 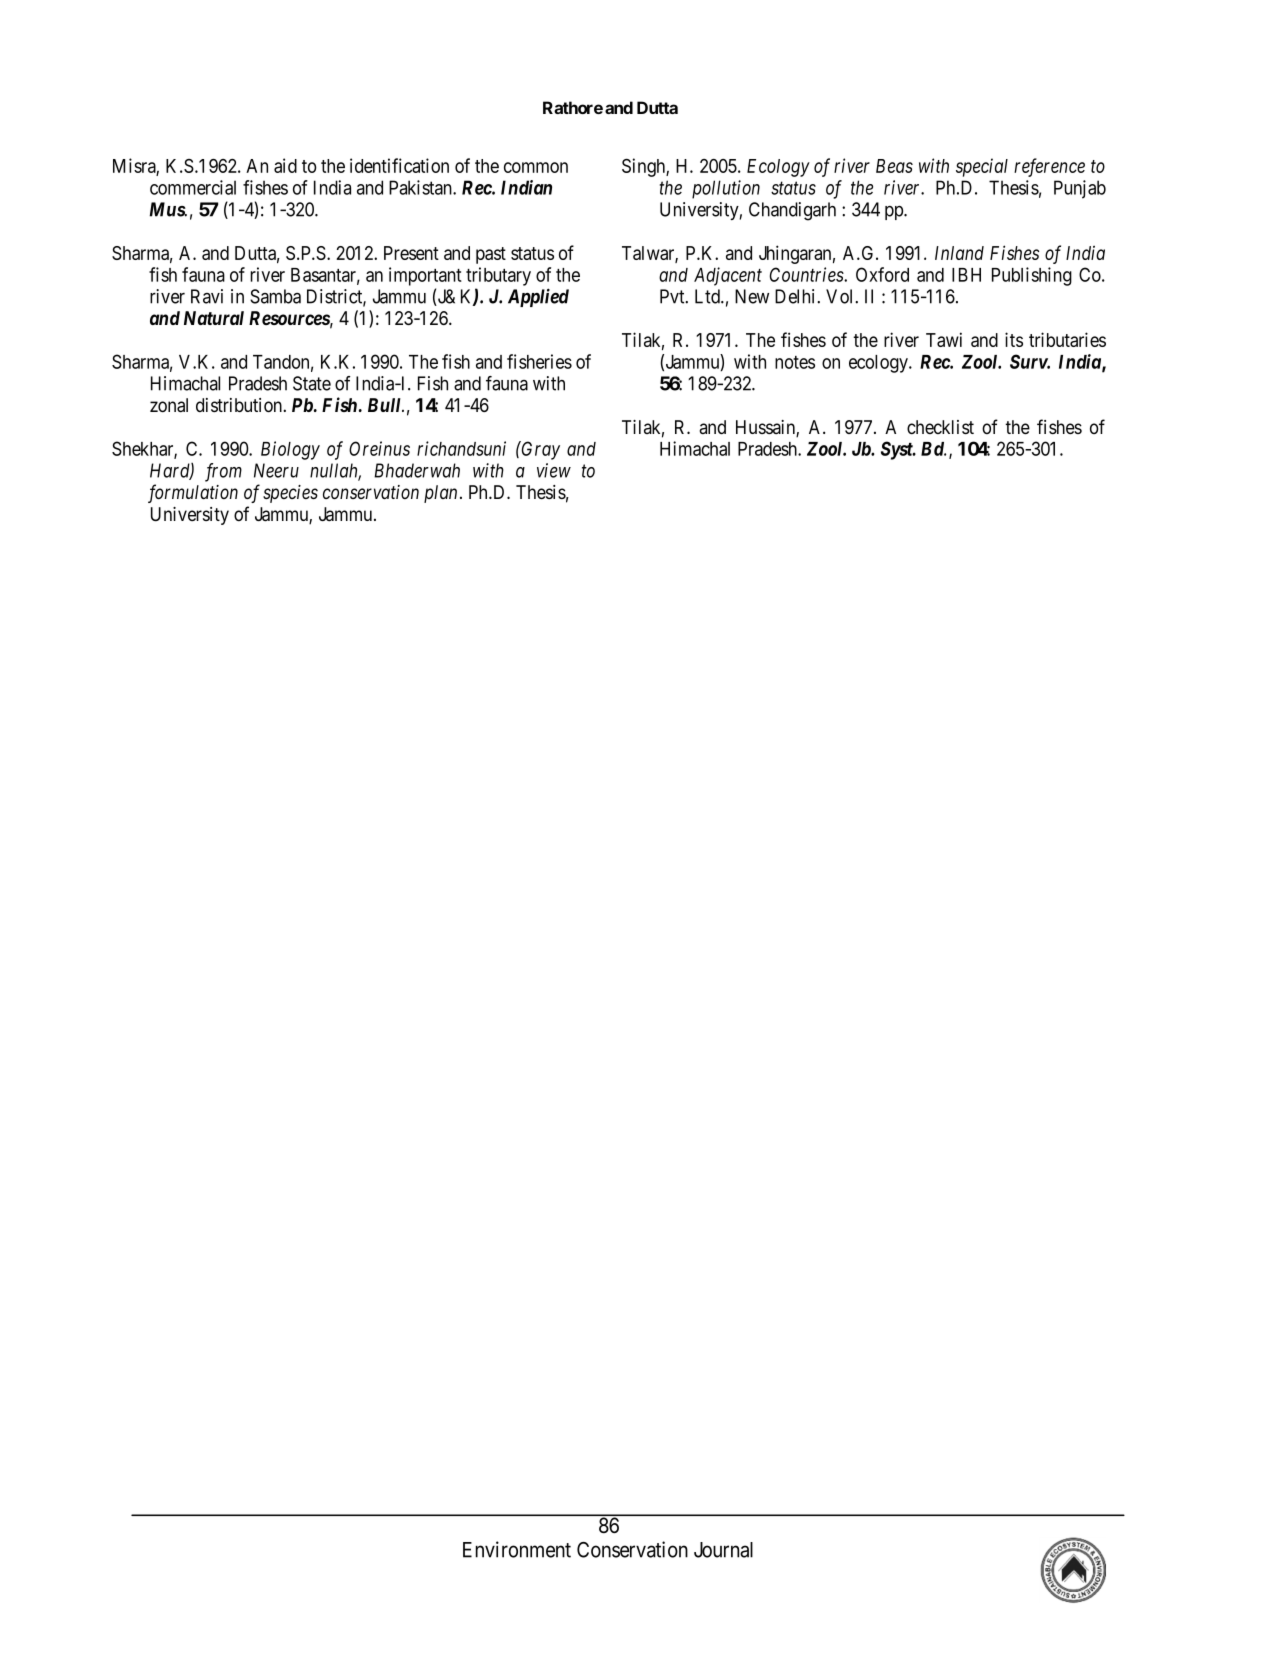 I want to click on checklist, so click(x=940, y=427).
